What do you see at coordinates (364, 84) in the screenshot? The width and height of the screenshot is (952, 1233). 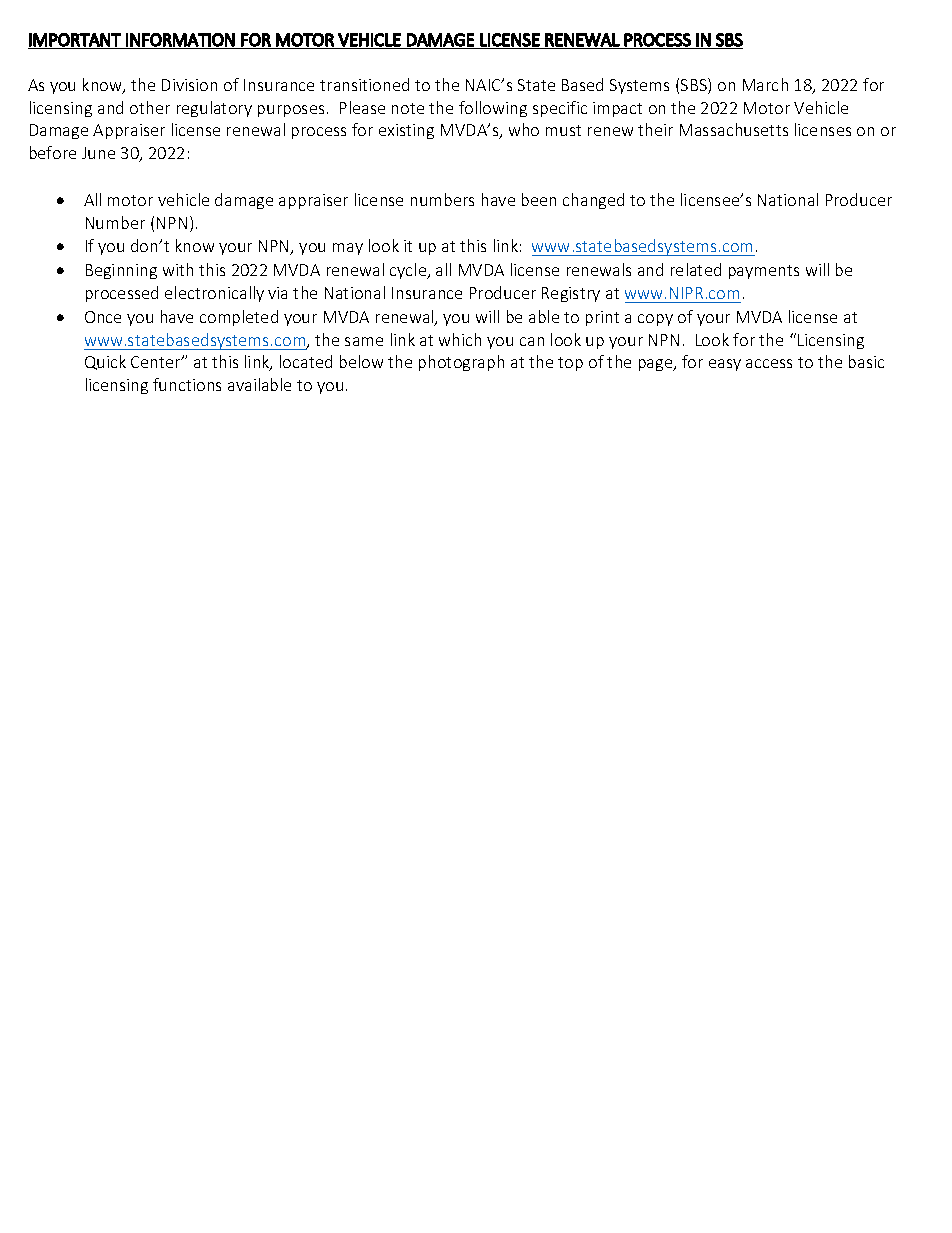 I see `transitioned` at bounding box center [364, 84].
